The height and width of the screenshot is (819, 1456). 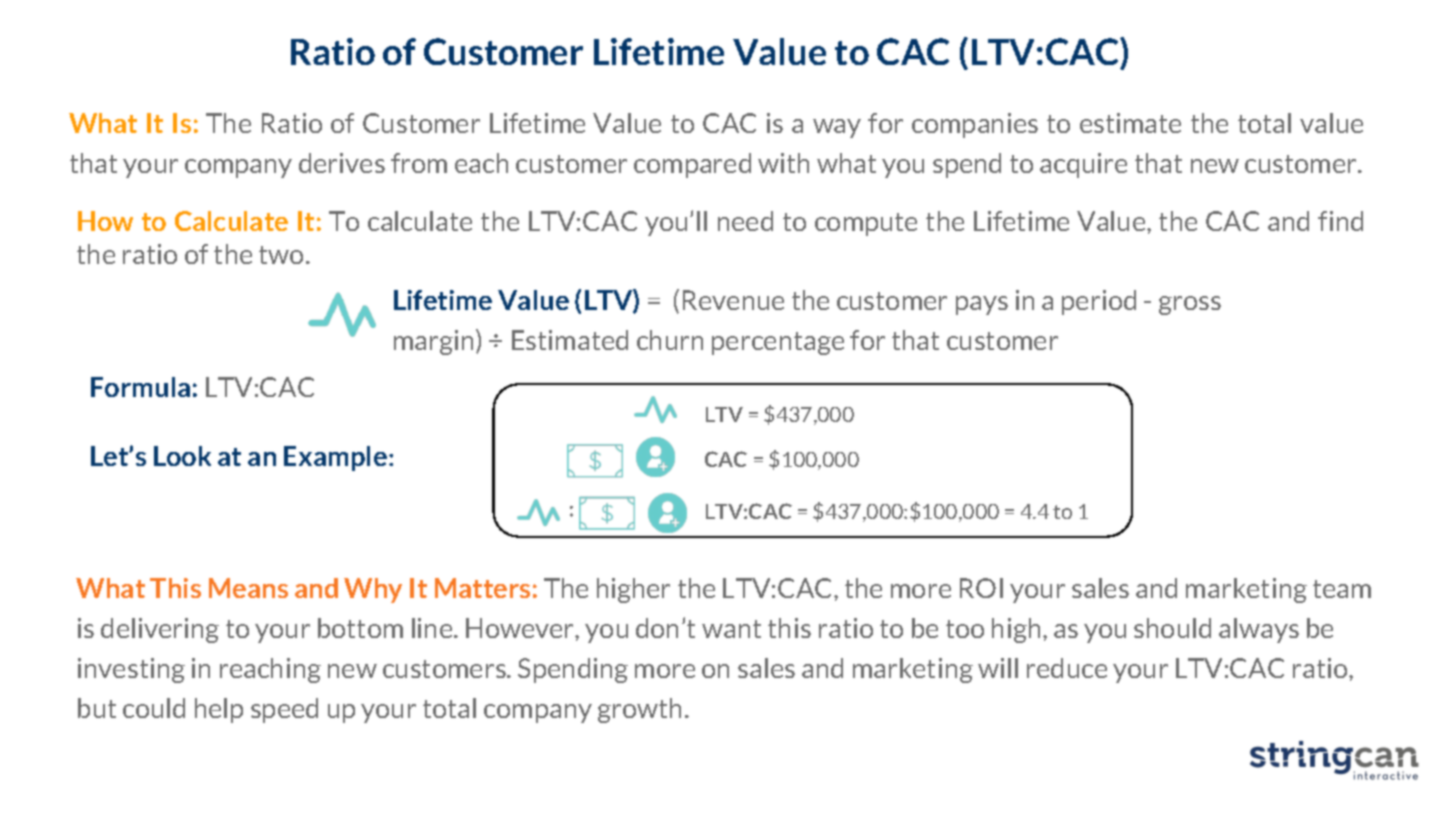 What do you see at coordinates (482, 588) in the screenshot?
I see `Matters` at bounding box center [482, 588].
